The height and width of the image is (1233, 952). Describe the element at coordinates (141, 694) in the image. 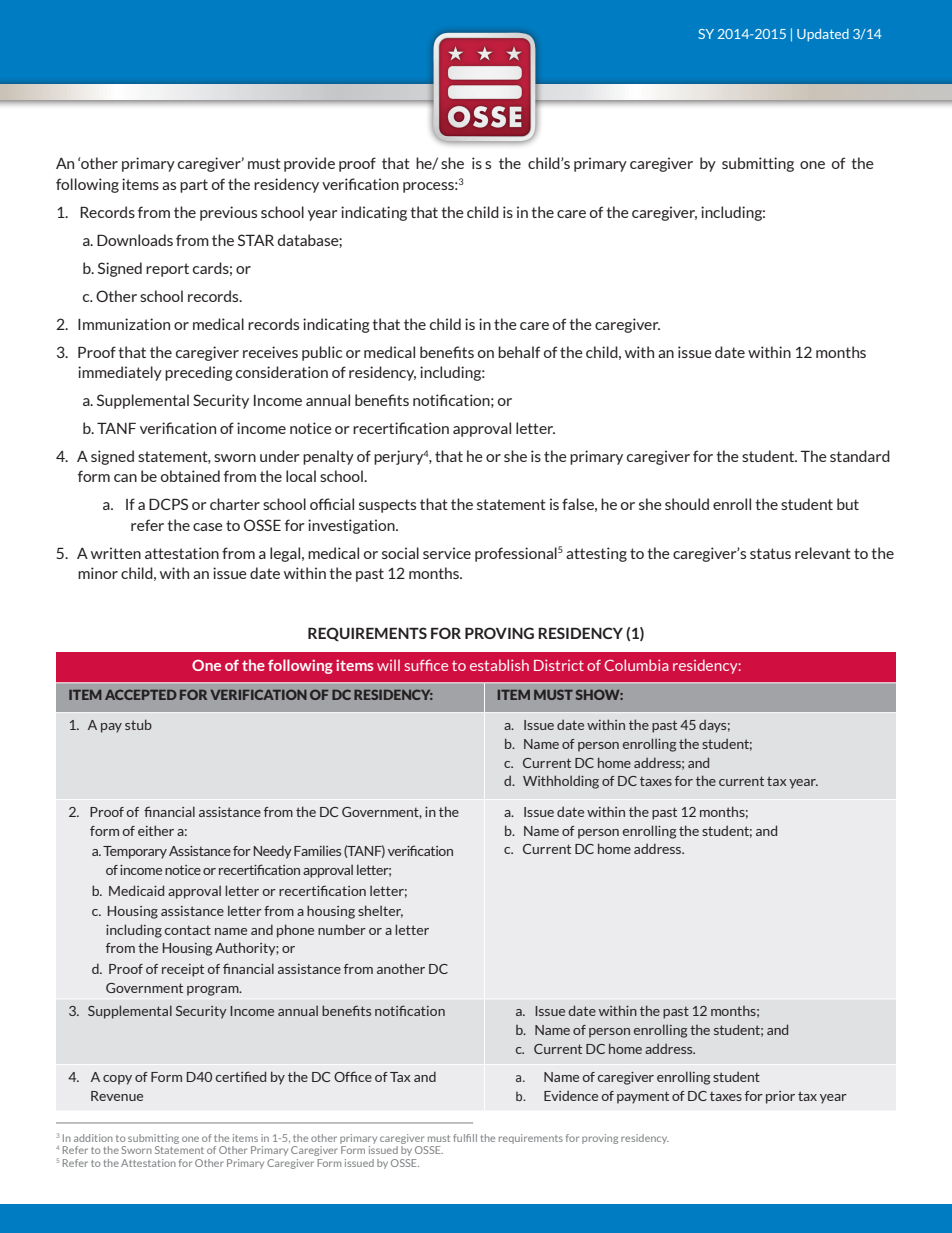

I see `ACCEPTED` at that location.
